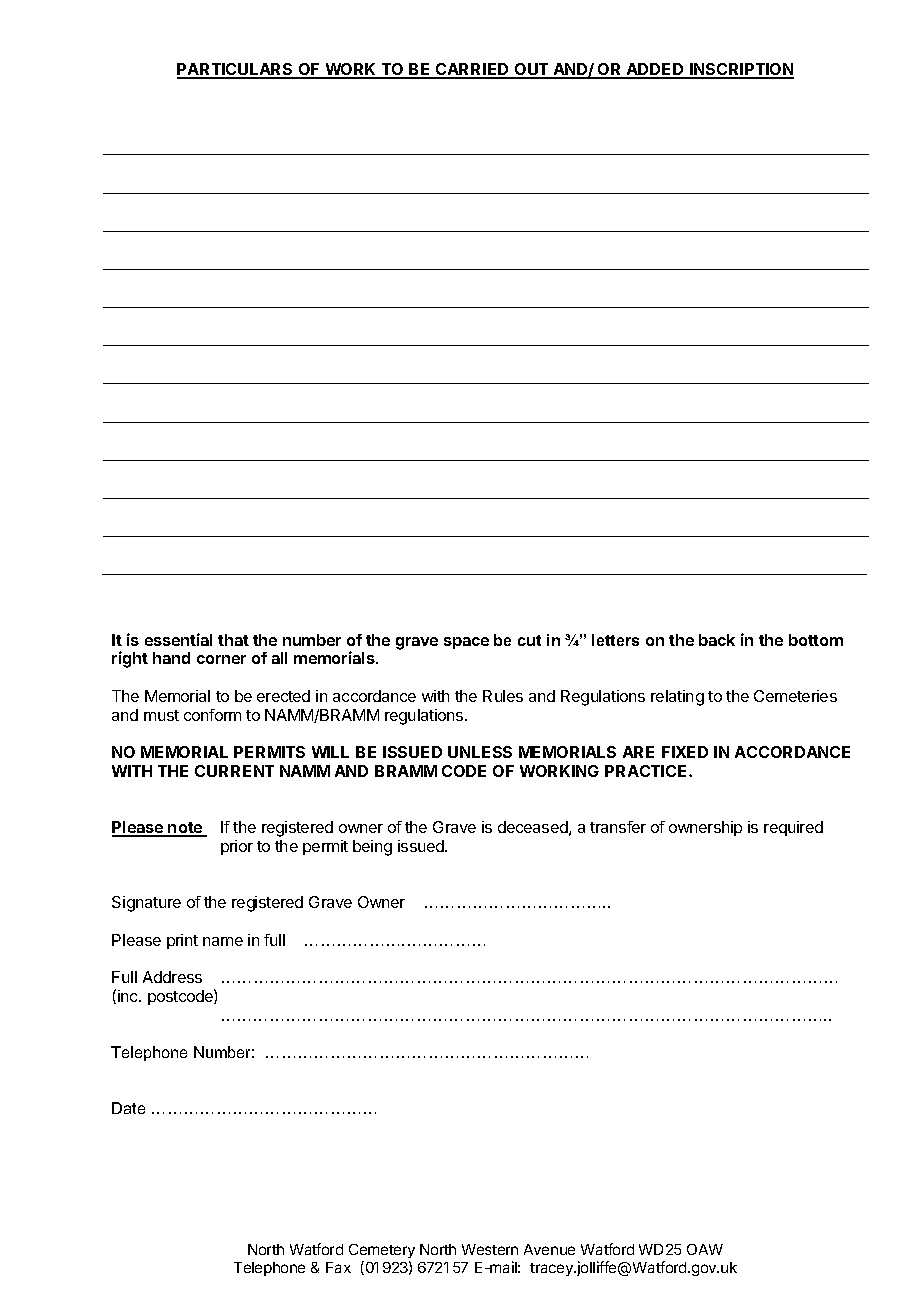 Image resolution: width=924 pixels, height=1307 pixels. Describe the element at coordinates (237, 847) in the image. I see `prior` at that location.
